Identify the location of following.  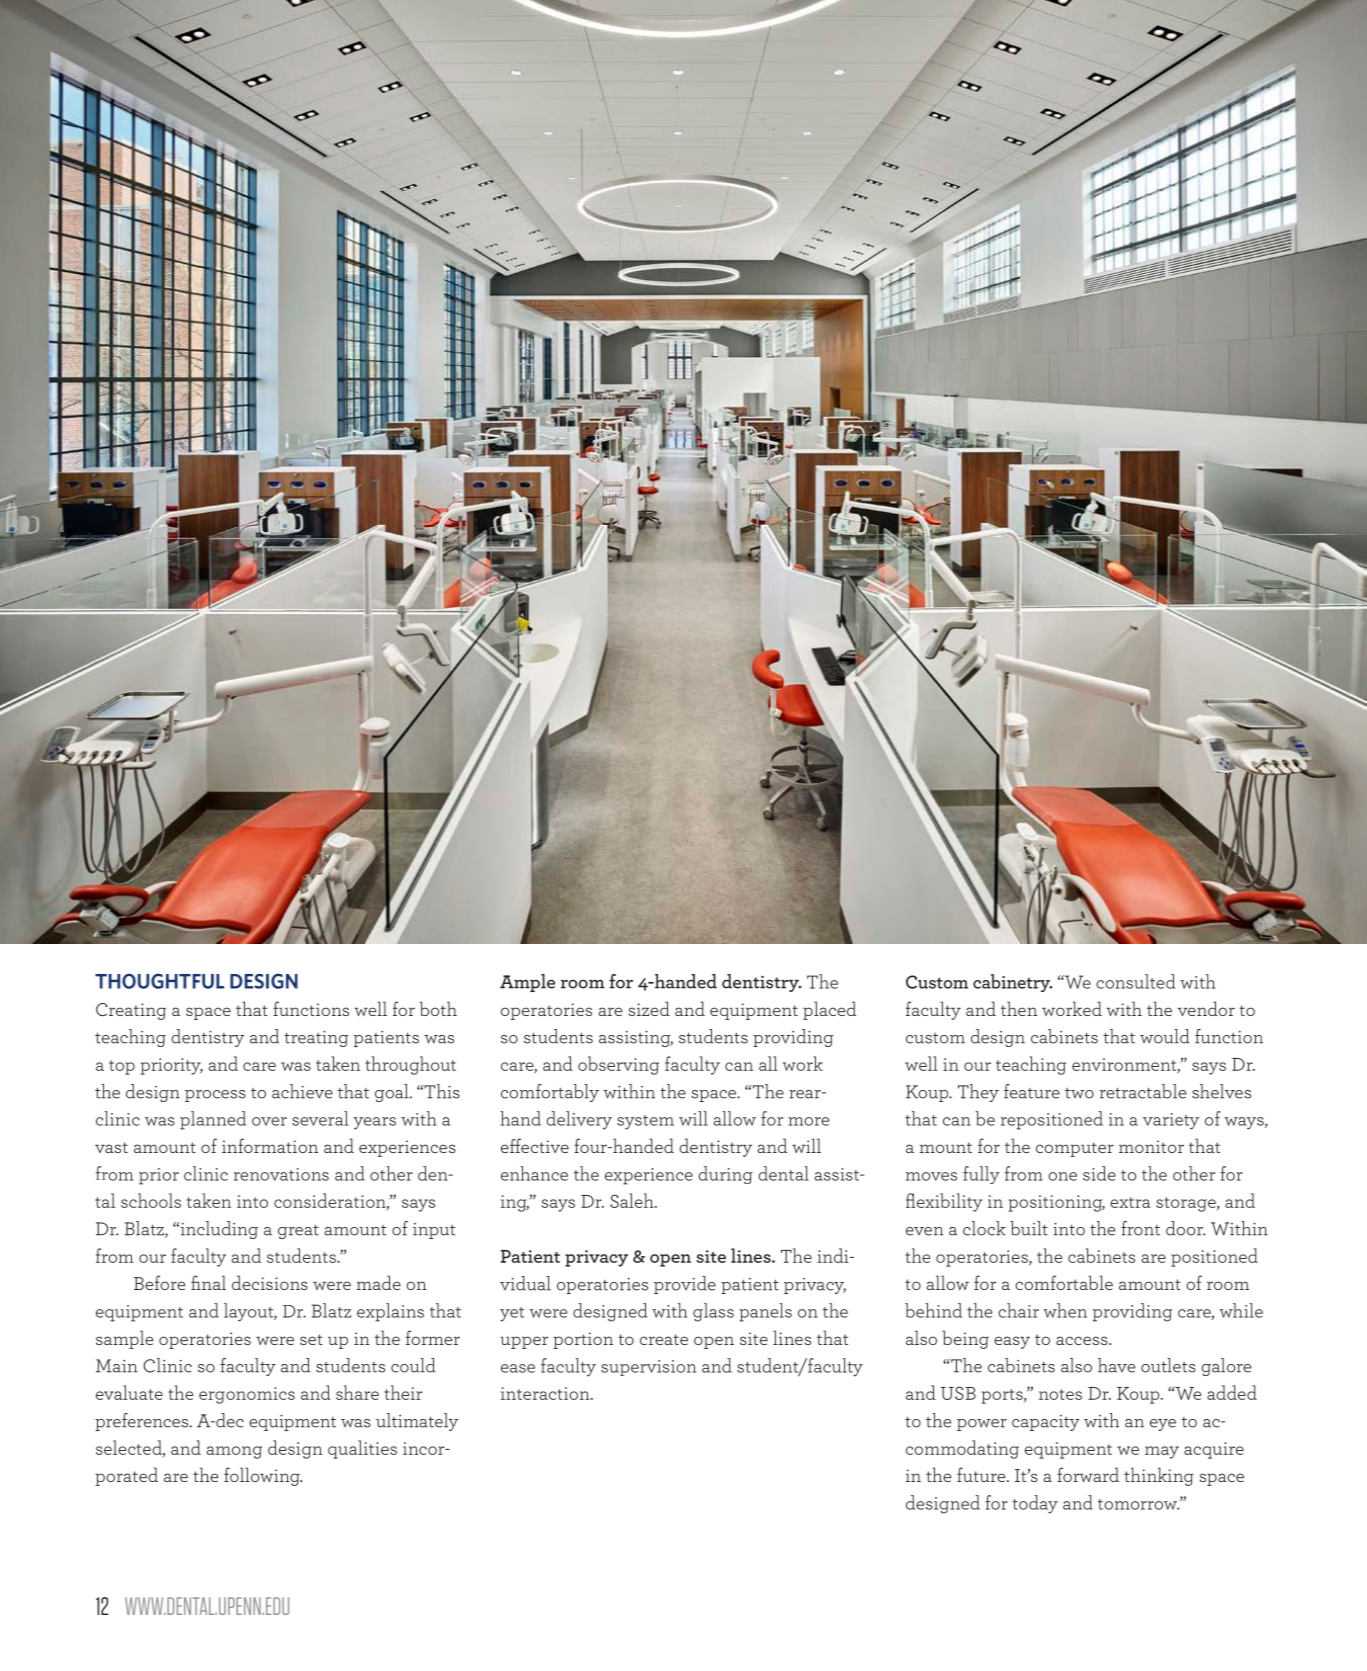
(263, 1476).
